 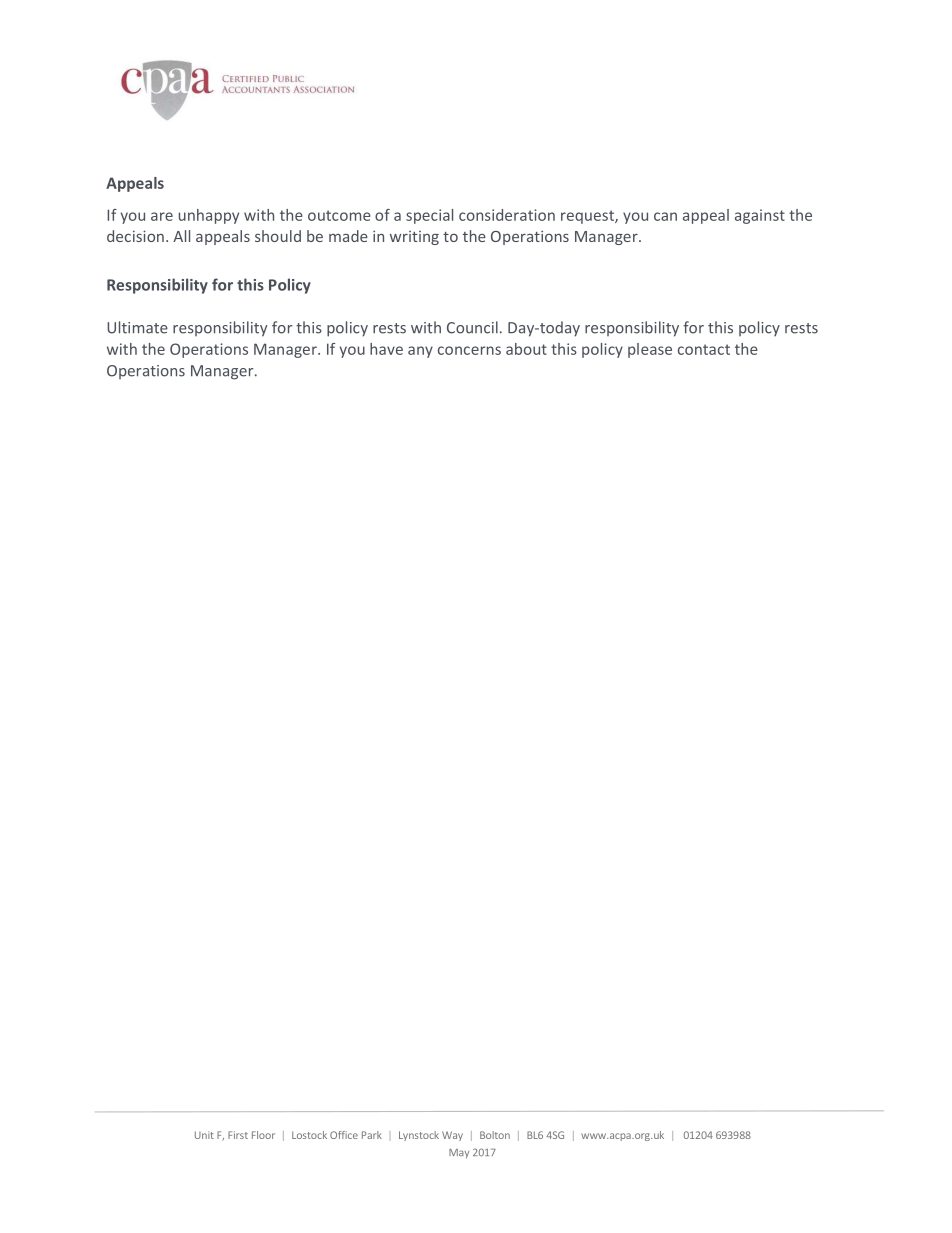 What do you see at coordinates (414, 238) in the page?
I see `writing` at bounding box center [414, 238].
